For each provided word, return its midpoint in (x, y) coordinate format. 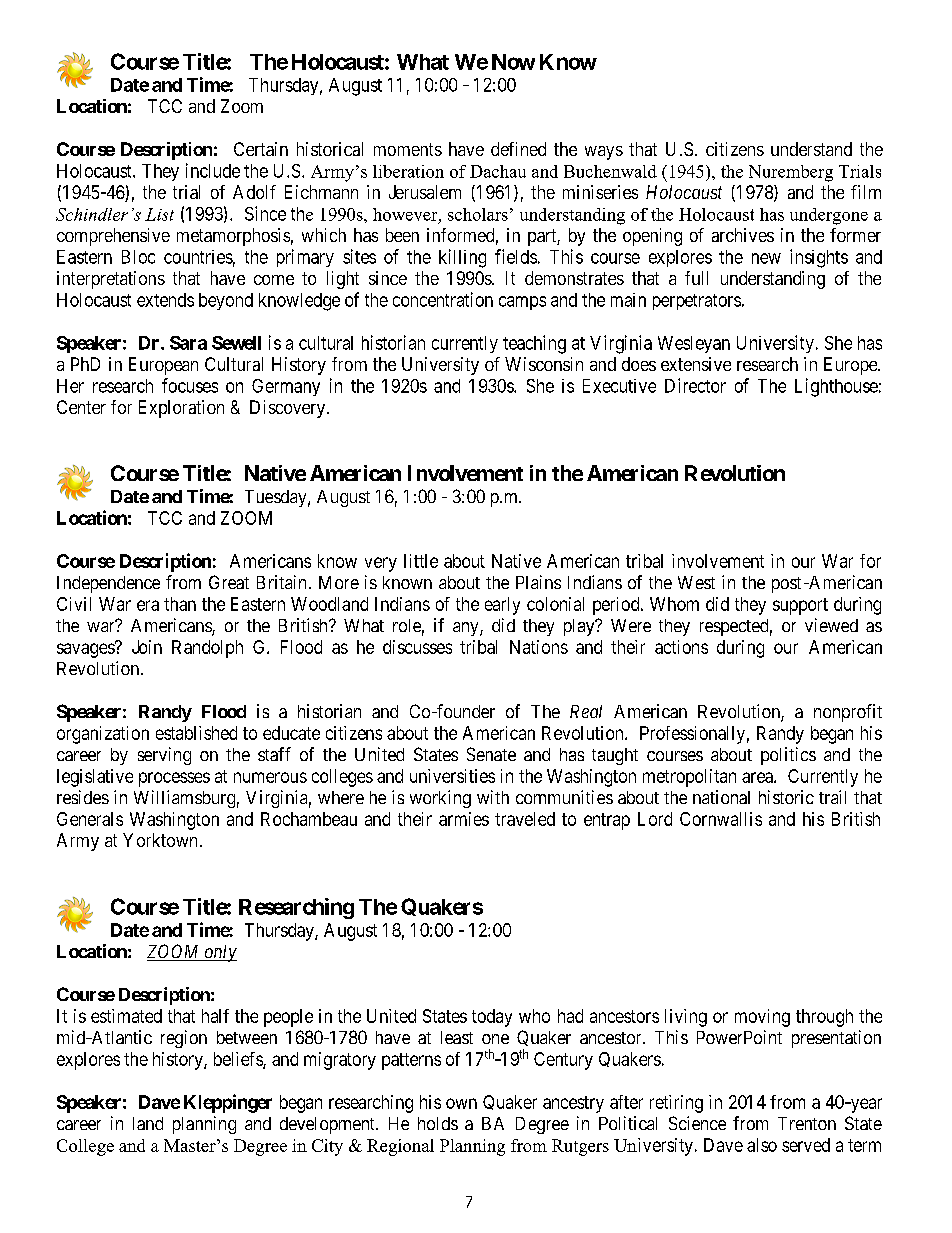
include (213, 170)
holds (438, 1123)
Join (147, 647)
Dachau (498, 171)
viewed (831, 625)
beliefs (239, 1060)
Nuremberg (791, 173)
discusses (417, 647)
